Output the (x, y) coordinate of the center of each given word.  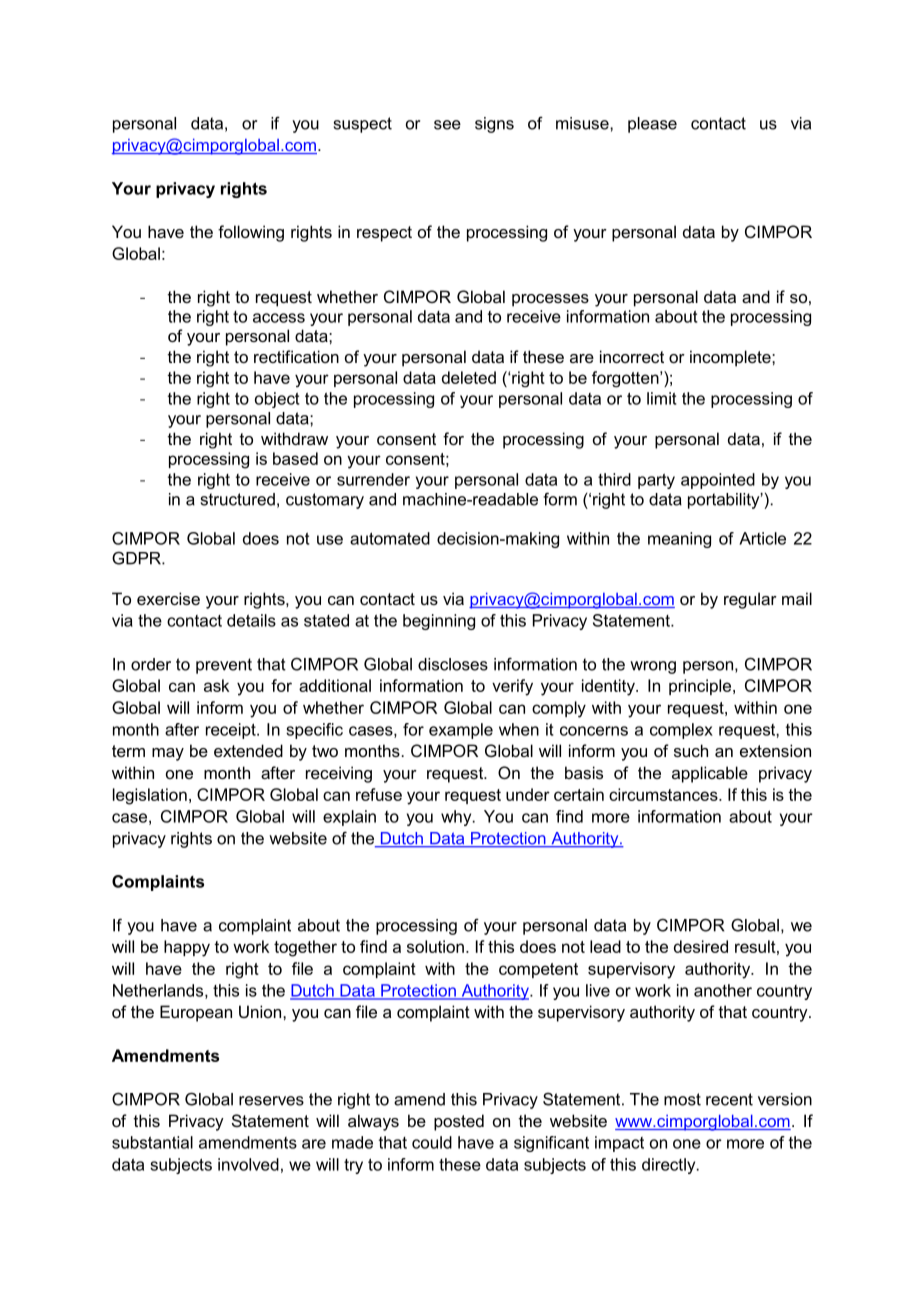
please (652, 125)
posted (459, 1122)
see (447, 125)
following (251, 233)
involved (248, 1164)
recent (729, 1099)
